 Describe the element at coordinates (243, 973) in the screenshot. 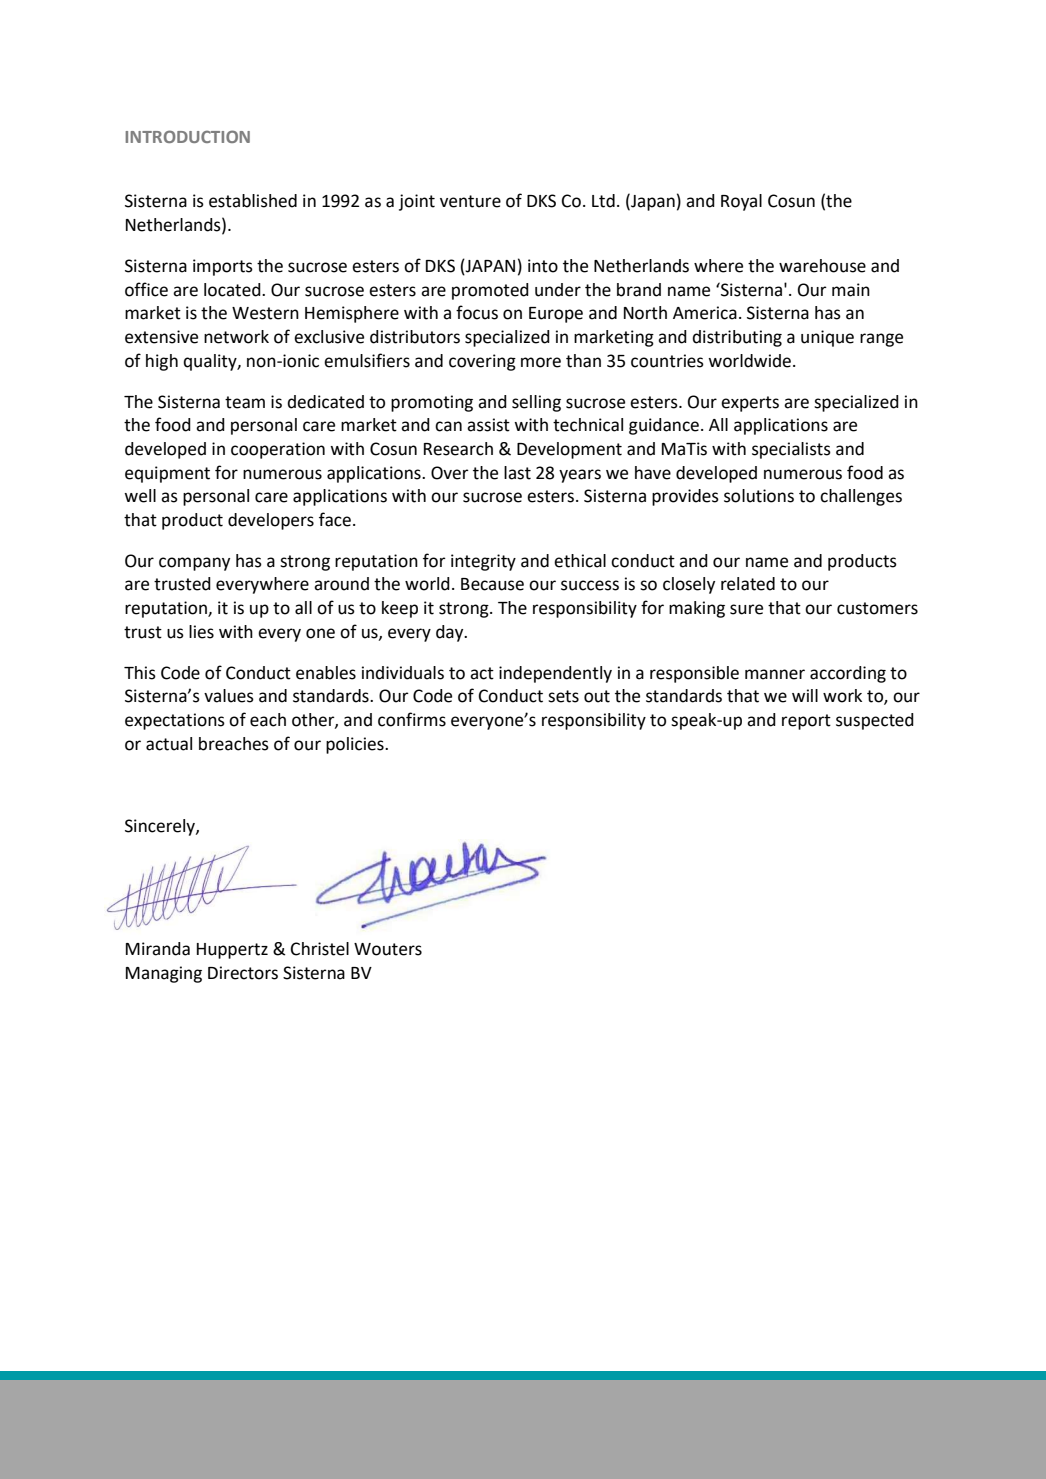

I see `Directors` at that location.
